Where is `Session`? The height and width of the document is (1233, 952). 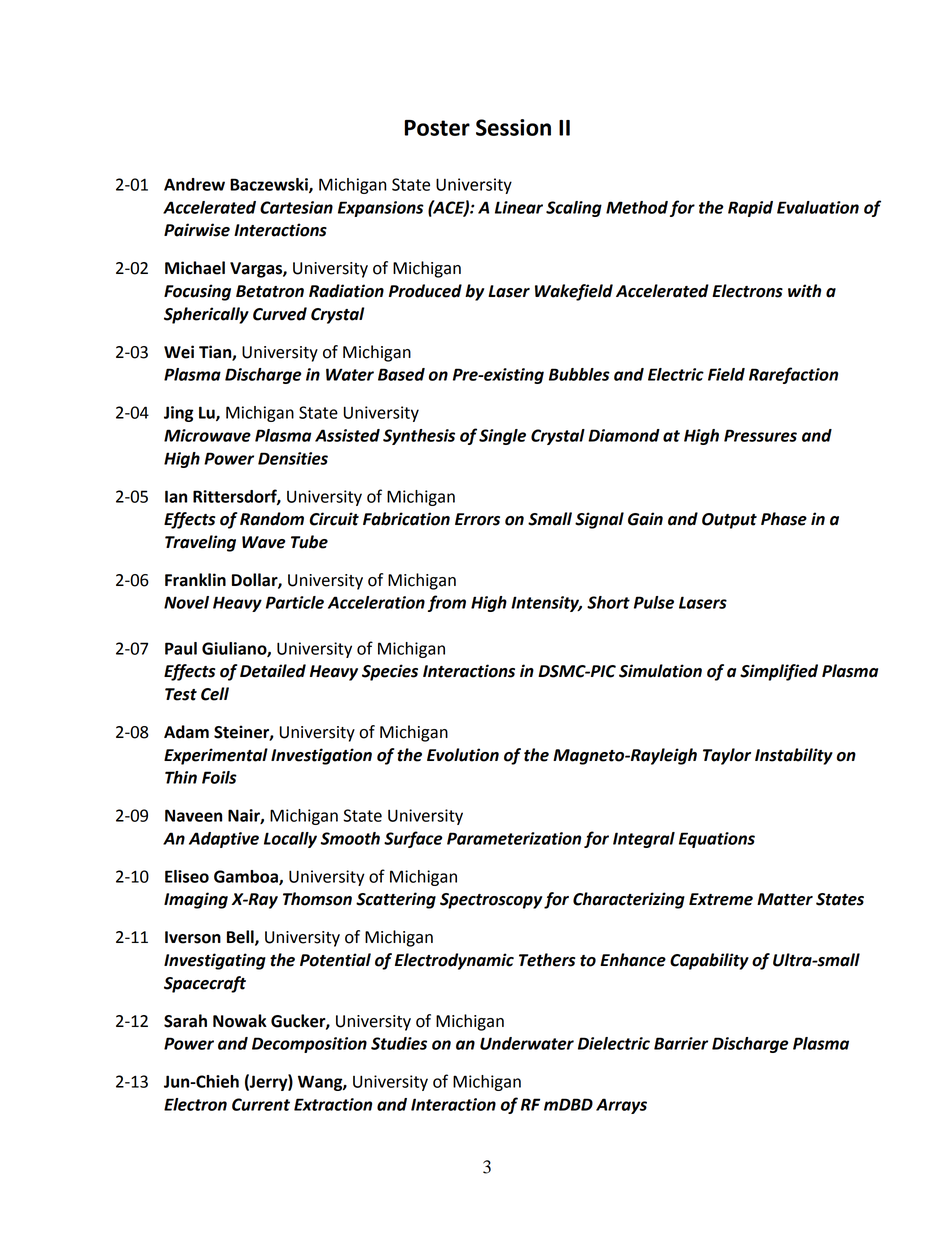
Session is located at coordinates (513, 127).
